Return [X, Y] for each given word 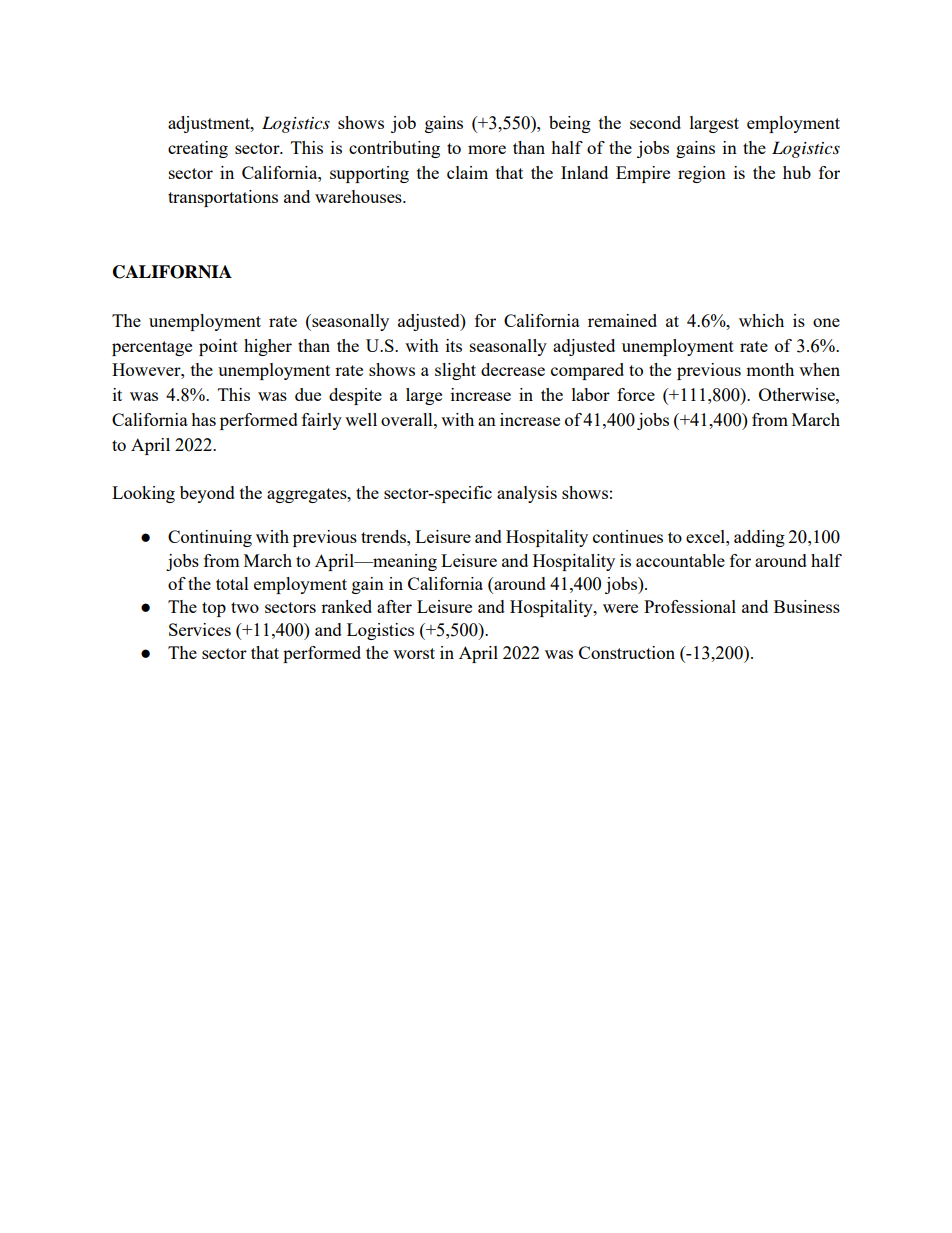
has [203, 419]
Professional [690, 606]
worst [414, 653]
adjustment [210, 124]
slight [455, 371]
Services [200, 629]
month [770, 369]
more [487, 149]
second [655, 122]
